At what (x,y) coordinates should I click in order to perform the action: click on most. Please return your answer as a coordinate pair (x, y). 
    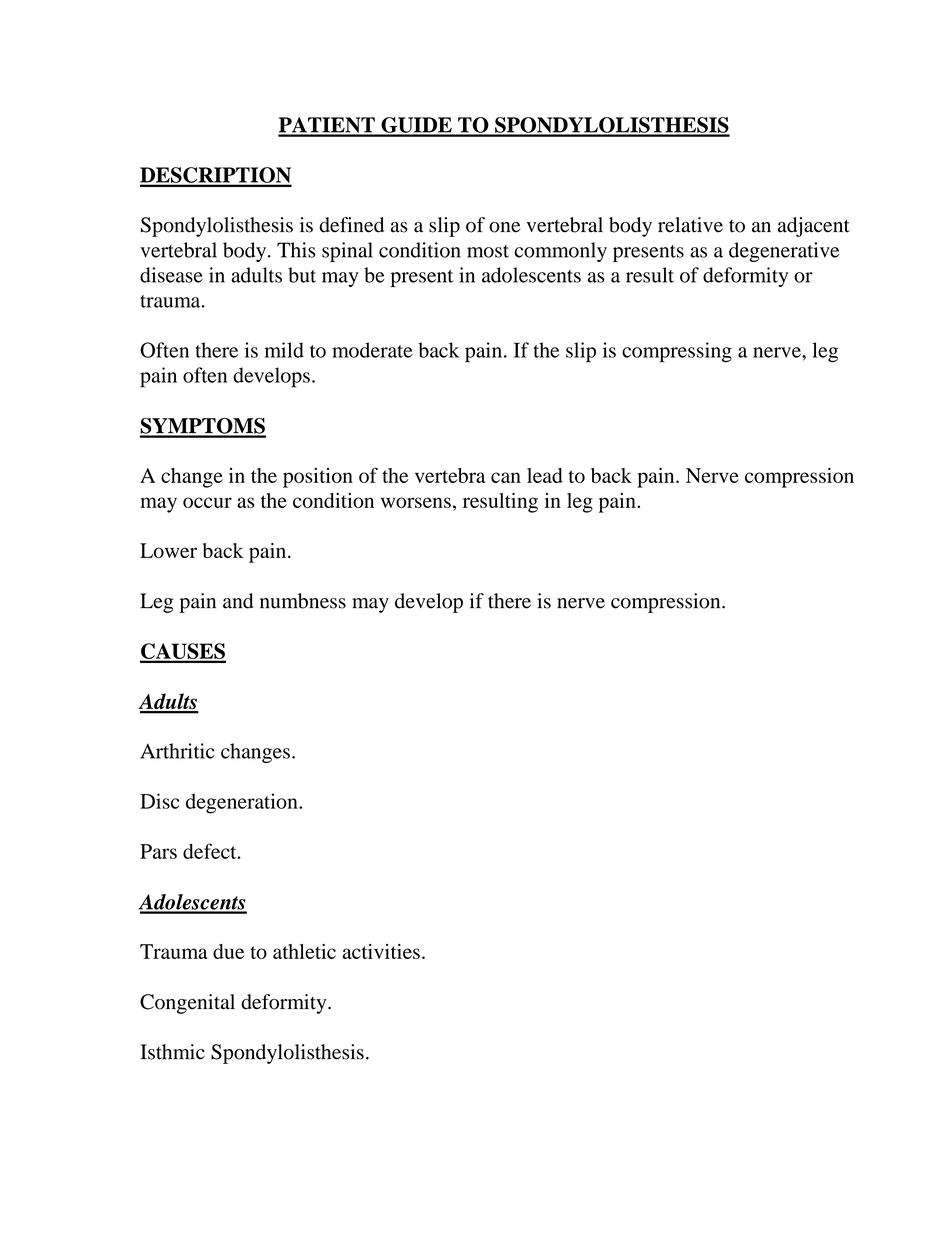
    Looking at the image, I should click on (488, 251).
